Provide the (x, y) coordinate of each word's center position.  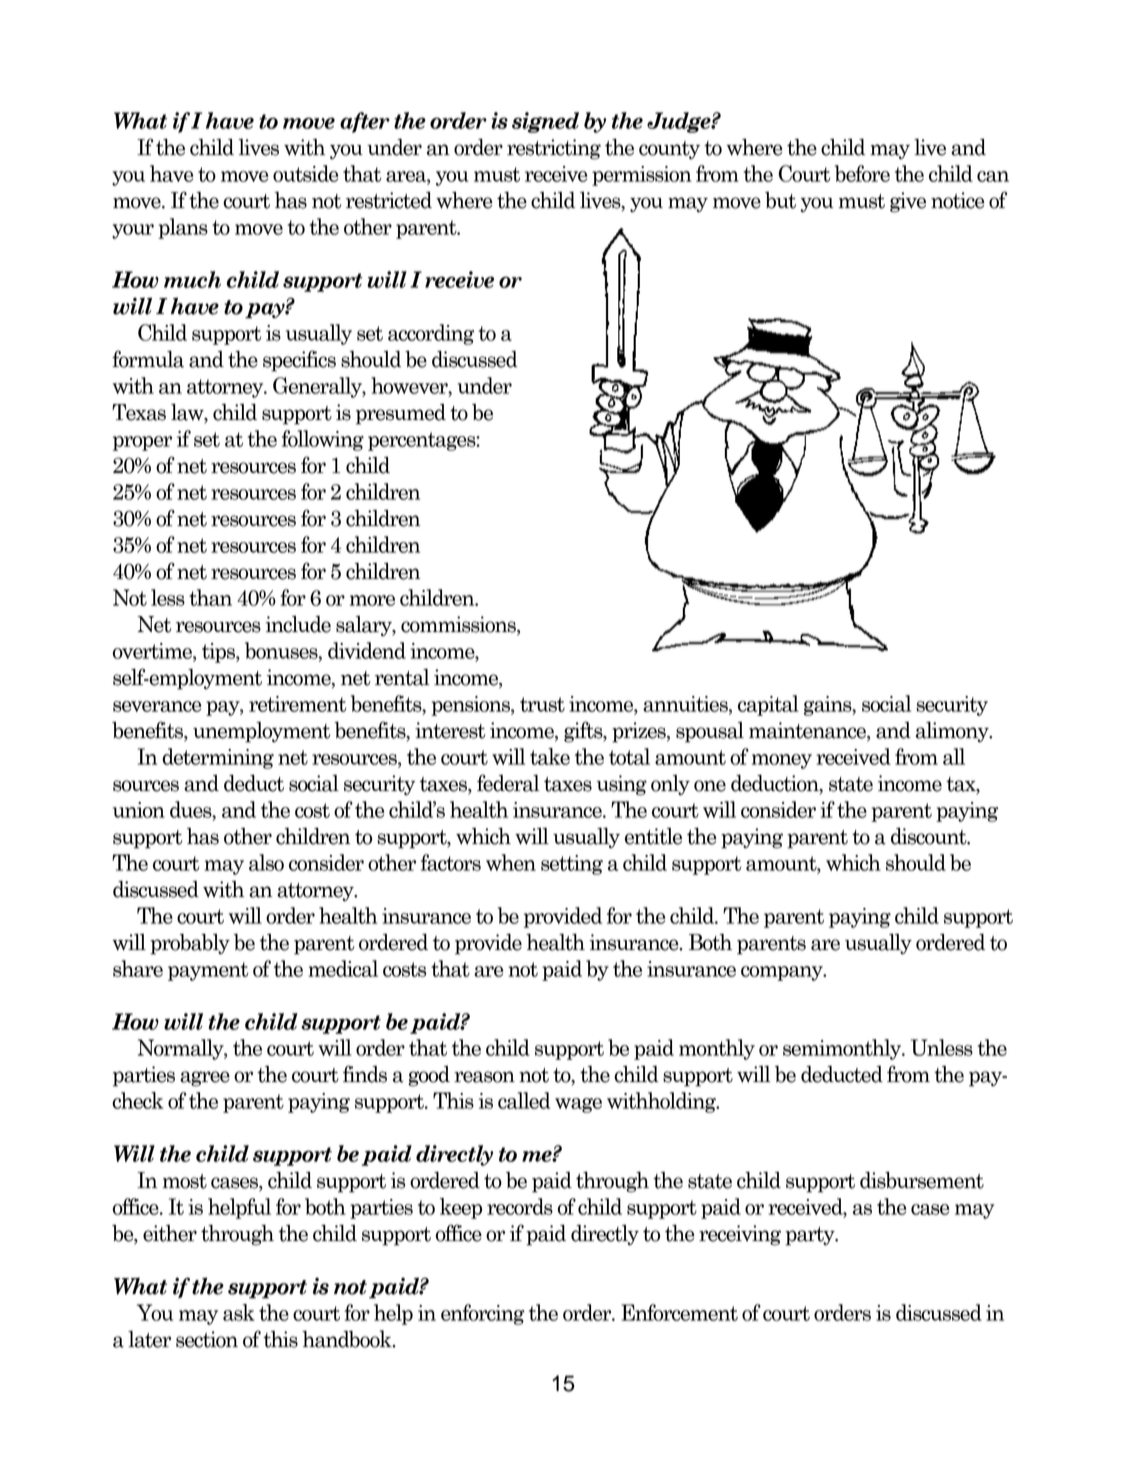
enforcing (483, 1314)
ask (239, 1312)
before (862, 173)
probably (190, 944)
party (811, 1236)
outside (305, 173)
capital (768, 705)
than (210, 597)
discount (930, 836)
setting (572, 865)
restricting (554, 149)
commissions (459, 625)
